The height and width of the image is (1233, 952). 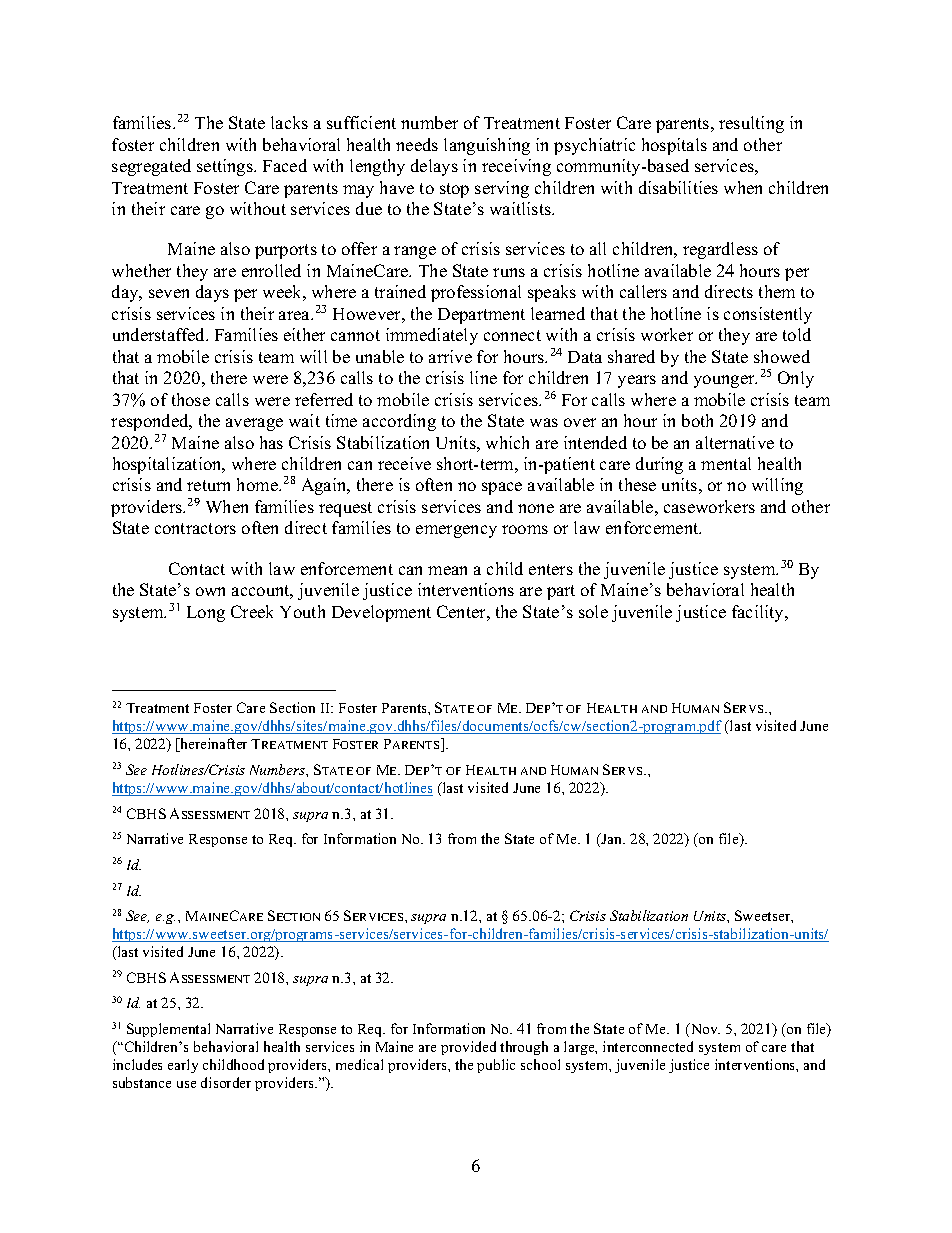 What do you see at coordinates (759, 613) in the image?
I see `facility` at bounding box center [759, 613].
